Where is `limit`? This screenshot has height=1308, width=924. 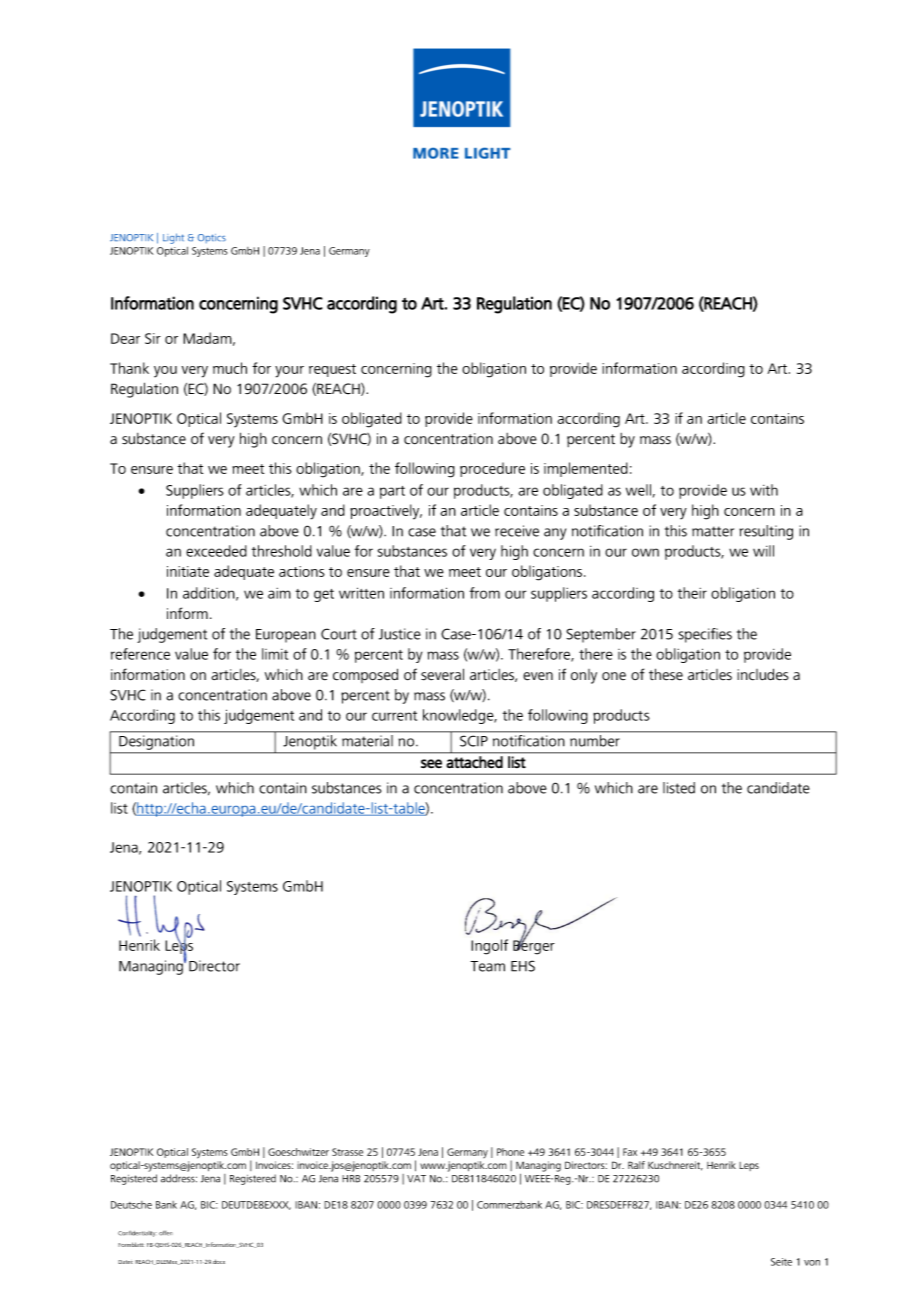
limit is located at coordinates (275, 654).
